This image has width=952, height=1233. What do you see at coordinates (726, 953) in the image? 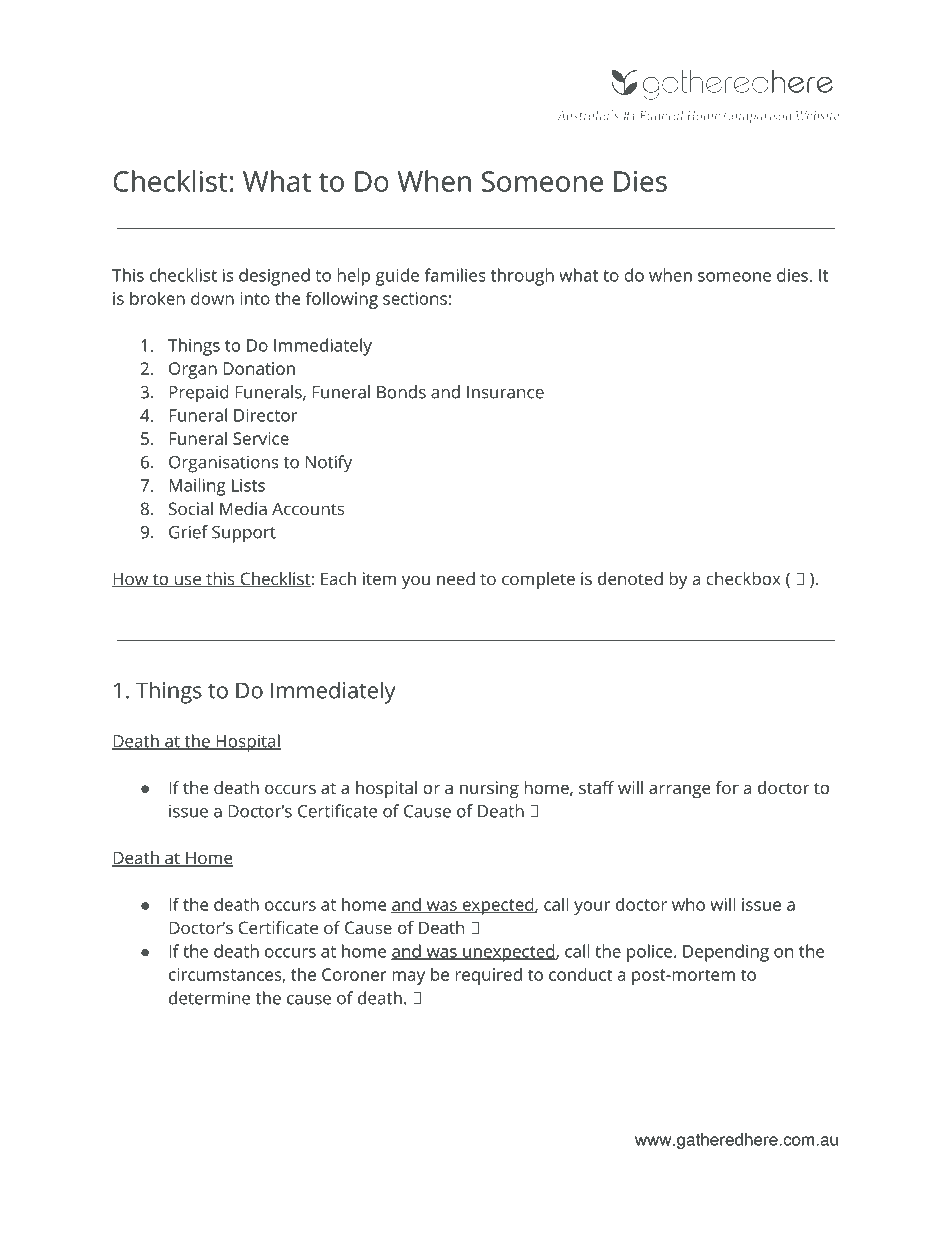
I see `Depending` at bounding box center [726, 953].
